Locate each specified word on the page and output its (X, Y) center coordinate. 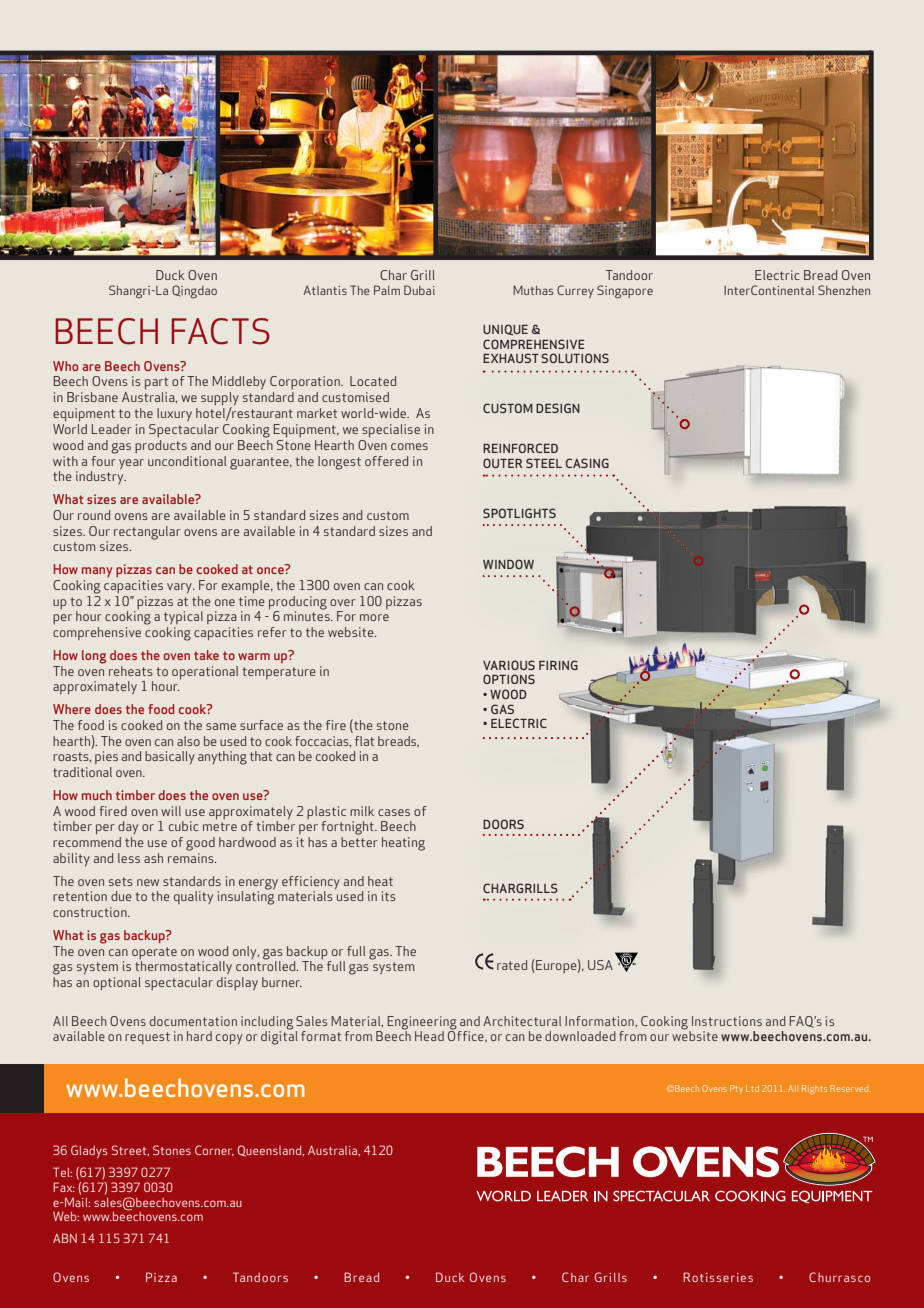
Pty (736, 1089)
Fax (64, 1187)
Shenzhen (844, 290)
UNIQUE (505, 330)
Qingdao (194, 291)
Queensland (271, 1151)
